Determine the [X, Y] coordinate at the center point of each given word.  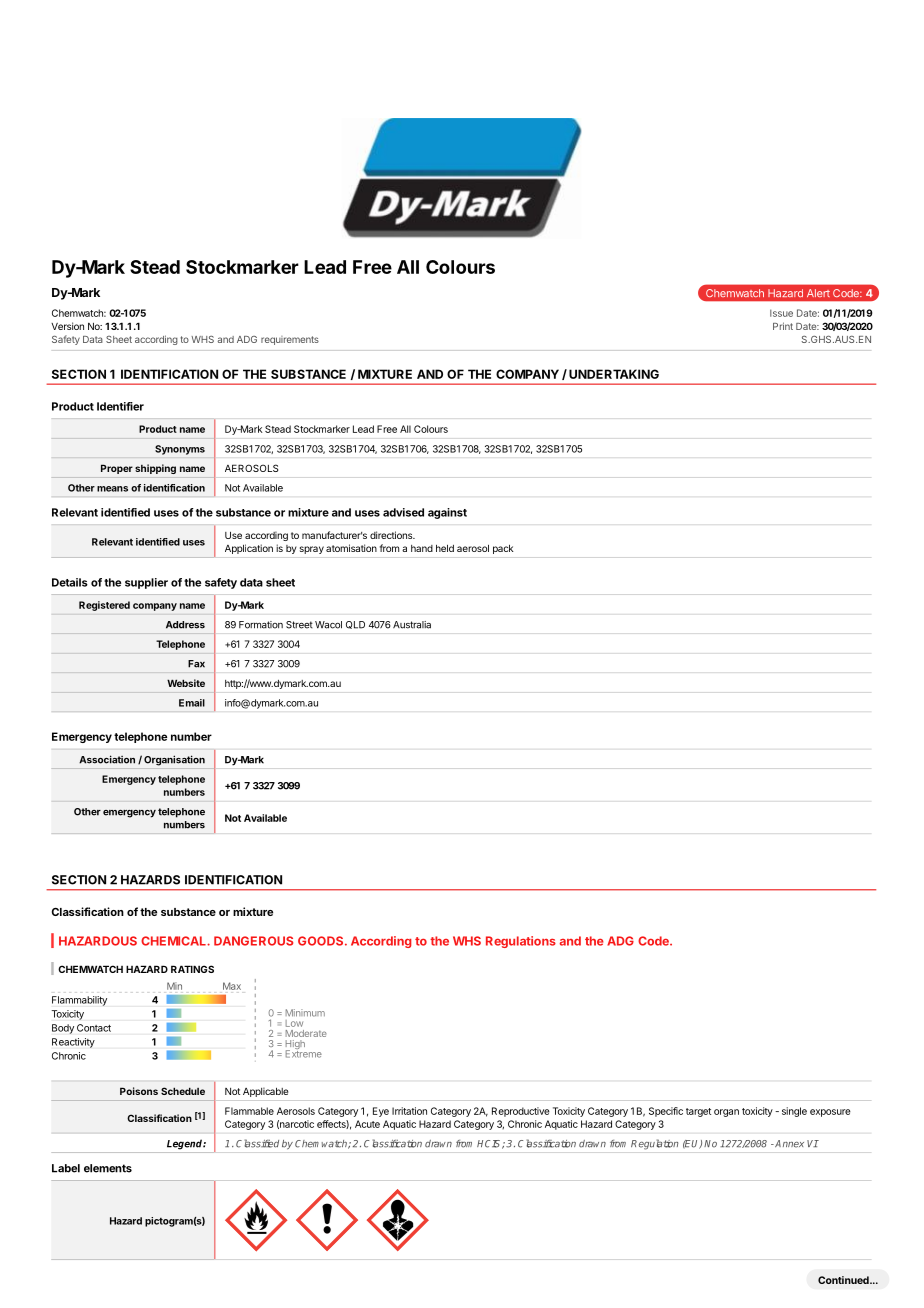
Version [67, 326]
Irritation [409, 1111]
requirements [290, 340]
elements [108, 1168]
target [698, 1112]
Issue [781, 313]
